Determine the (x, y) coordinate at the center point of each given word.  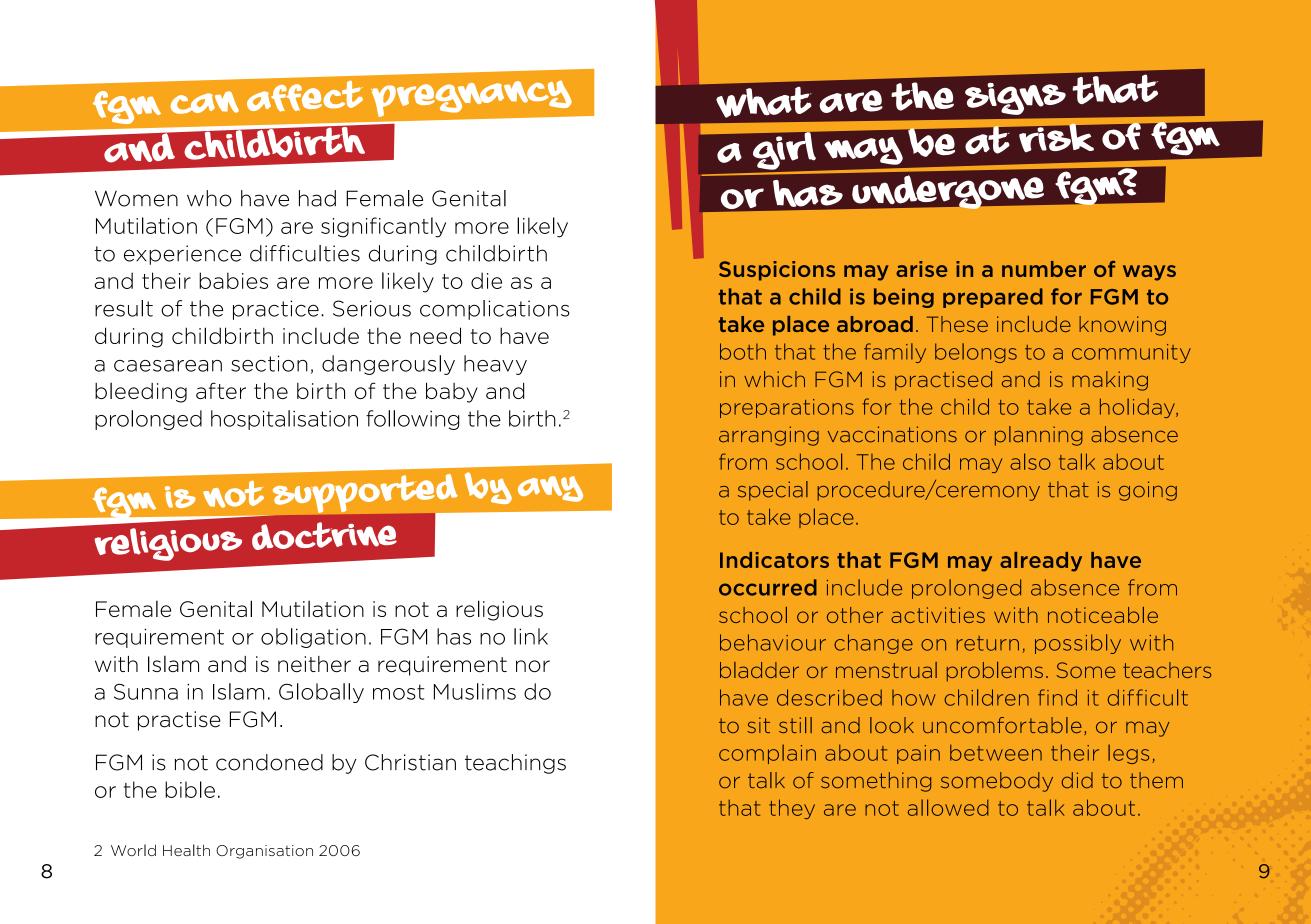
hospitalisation (284, 420)
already (1041, 562)
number (1044, 269)
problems (995, 672)
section (269, 363)
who (209, 198)
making (1110, 381)
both (743, 351)
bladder (759, 670)
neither (314, 664)
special (773, 491)
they (792, 809)
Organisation (264, 852)
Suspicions (777, 271)
